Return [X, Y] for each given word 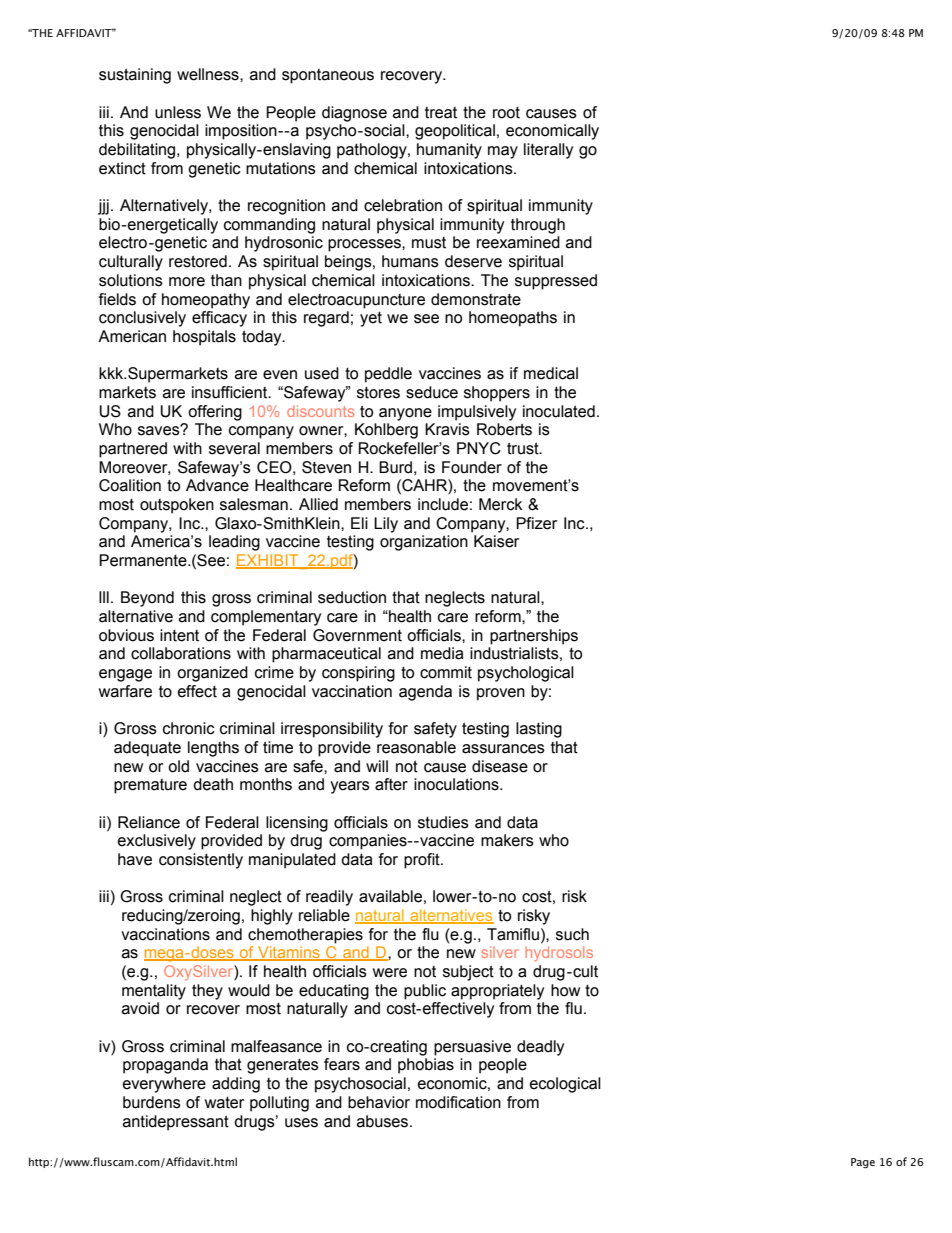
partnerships [534, 637]
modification [458, 1102]
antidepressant [176, 1123]
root [506, 113]
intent [179, 635]
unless [178, 112]
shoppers [497, 394]
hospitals [204, 338]
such [572, 934]
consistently [201, 861]
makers [507, 840]
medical [551, 373]
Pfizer [536, 523]
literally [548, 151]
